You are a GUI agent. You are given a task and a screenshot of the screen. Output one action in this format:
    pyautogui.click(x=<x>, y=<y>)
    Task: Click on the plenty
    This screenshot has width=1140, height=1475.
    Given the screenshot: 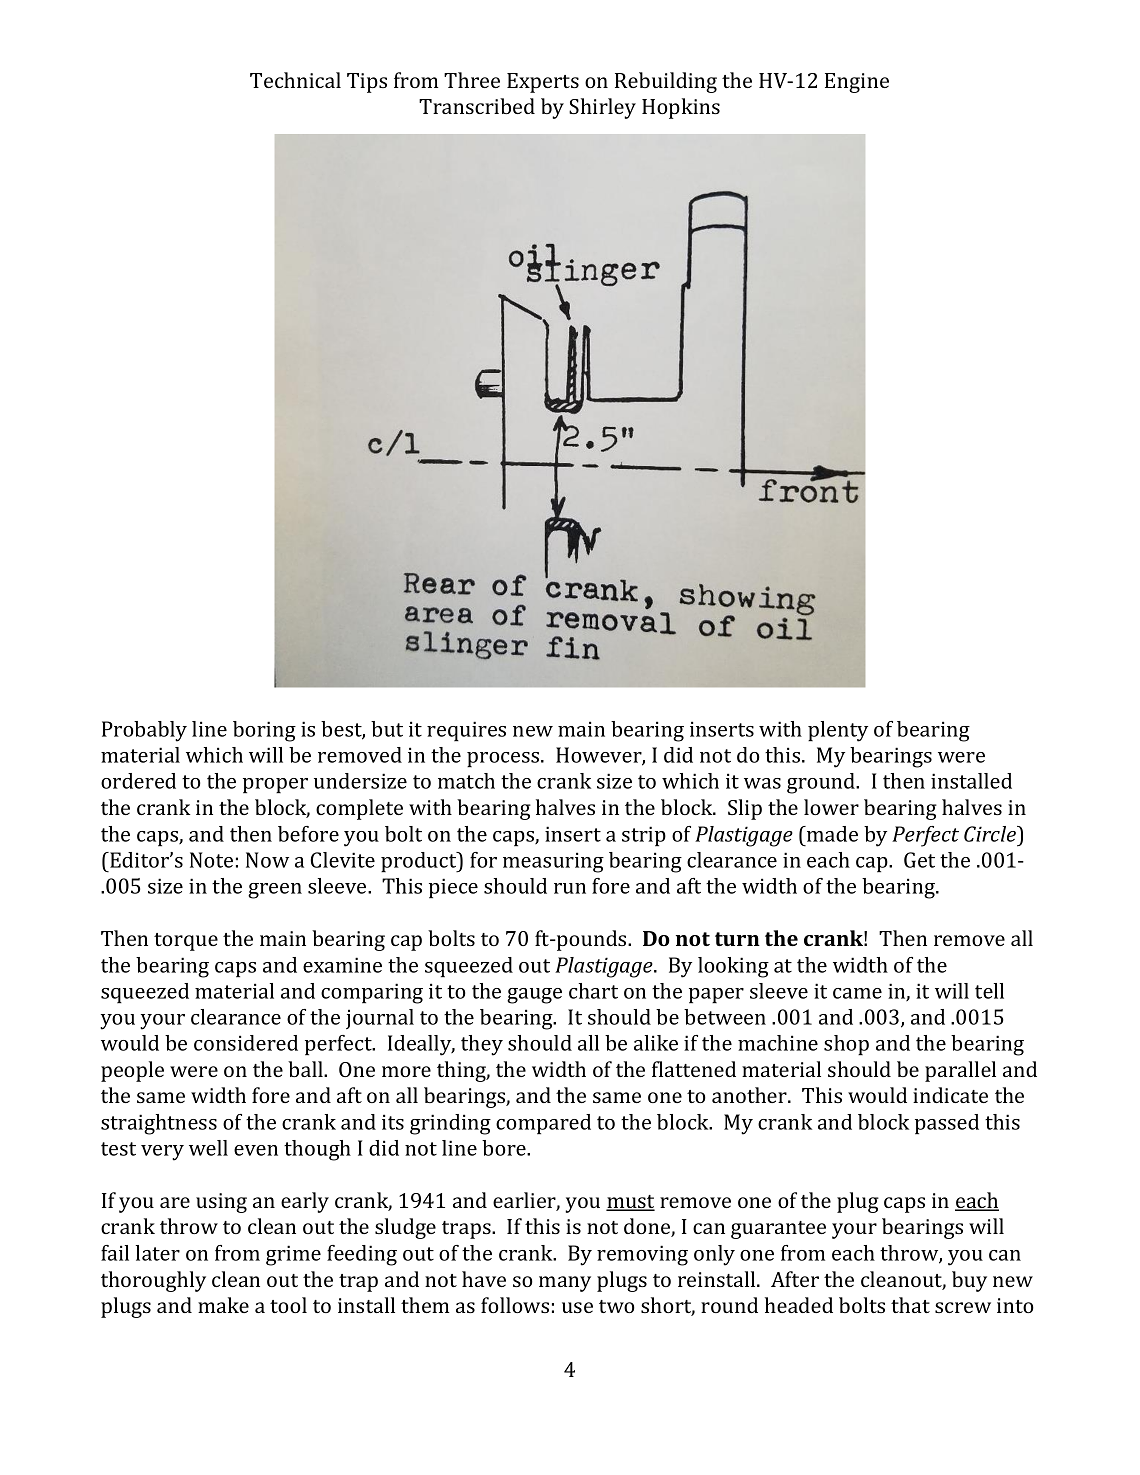 What is the action you would take?
    pyautogui.click(x=838, y=731)
